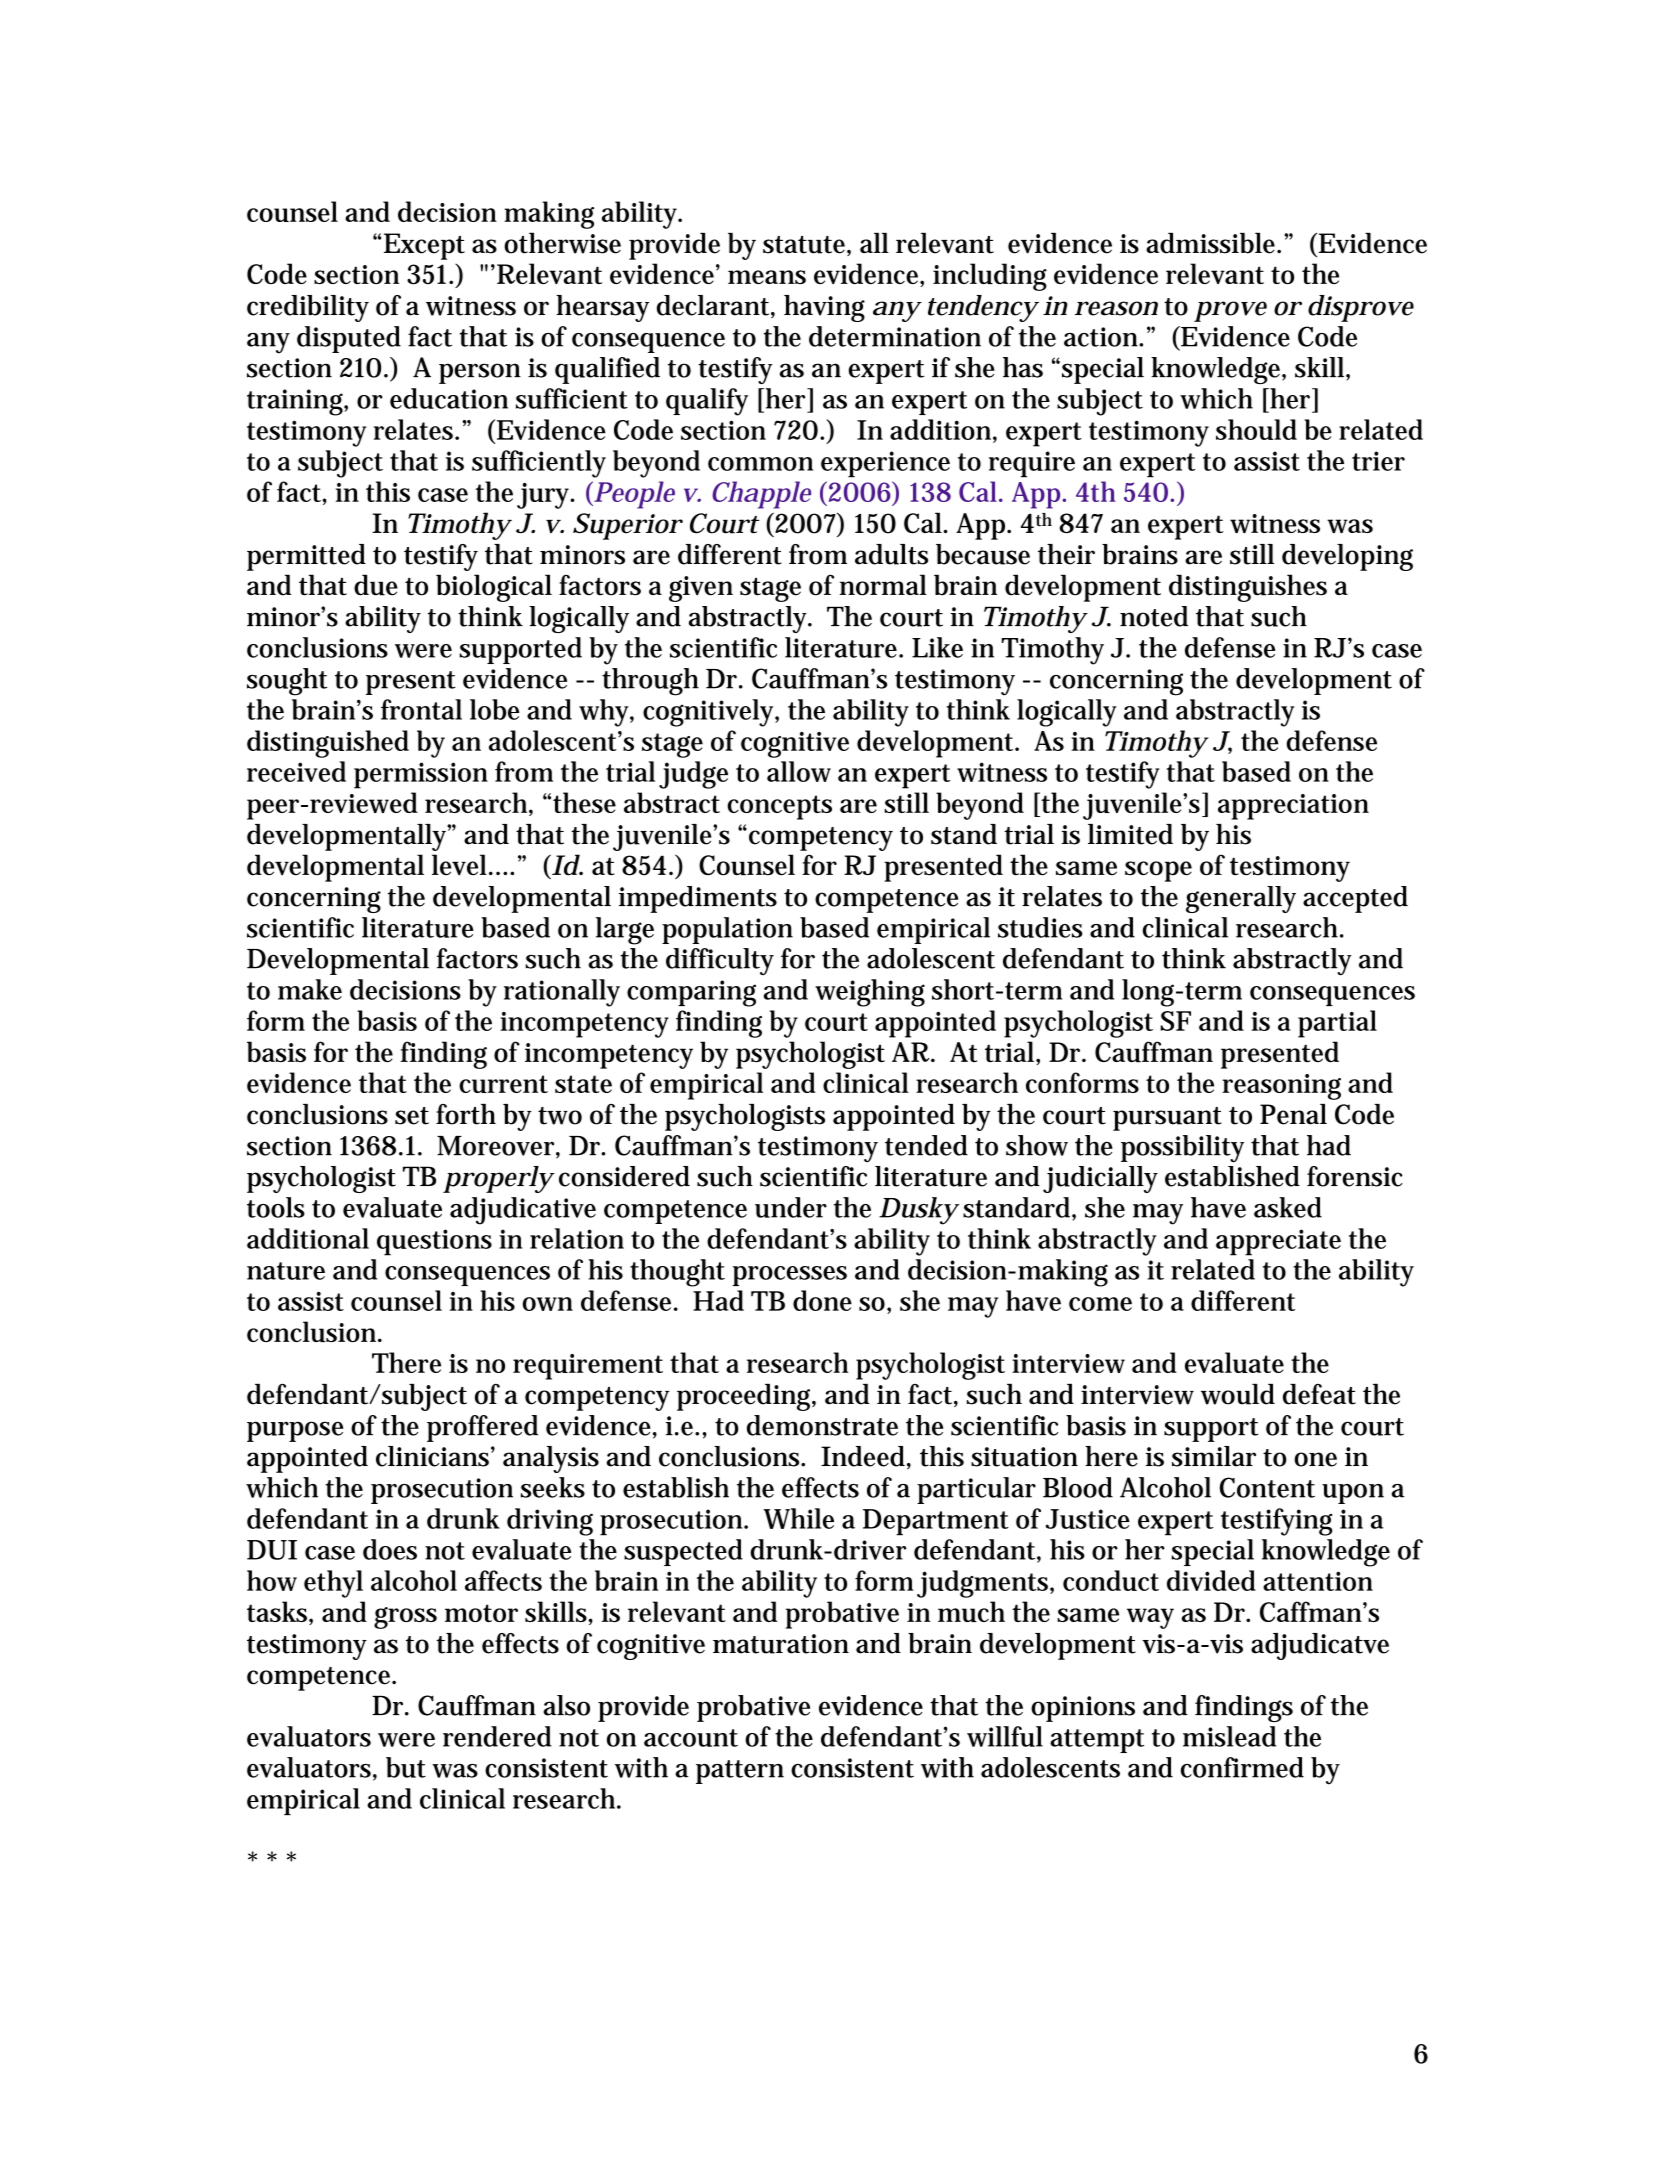  What do you see at coordinates (1293, 807) in the document?
I see `appreciation` at bounding box center [1293, 807].
